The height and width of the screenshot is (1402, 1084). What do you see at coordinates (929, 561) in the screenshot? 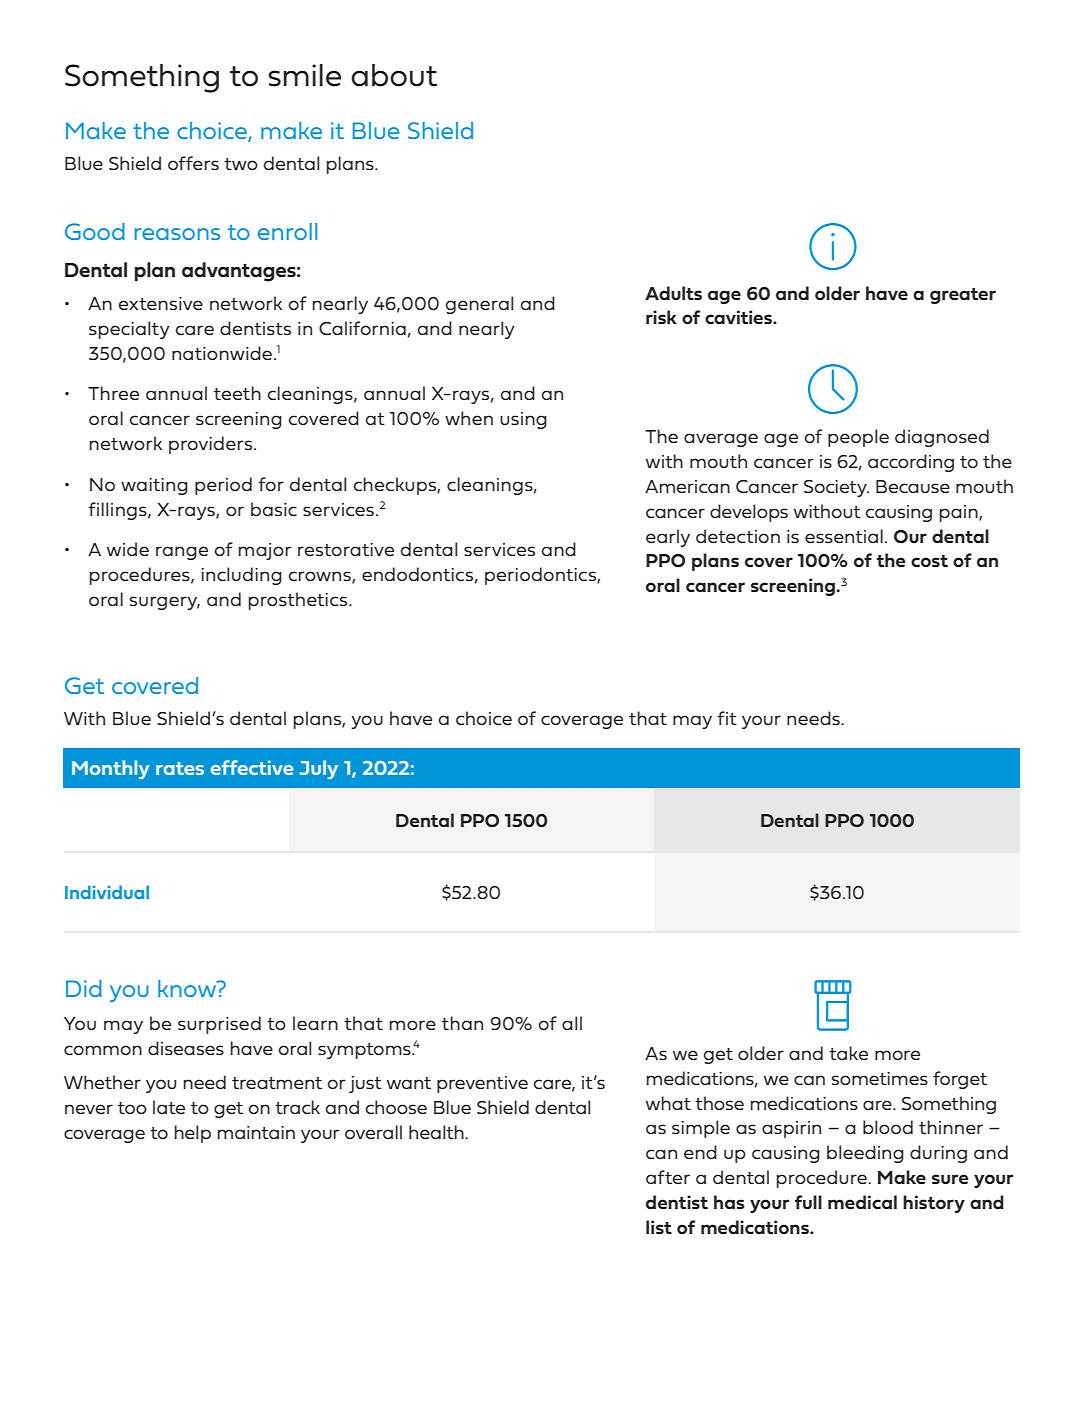
I see `cost` at bounding box center [929, 561].
